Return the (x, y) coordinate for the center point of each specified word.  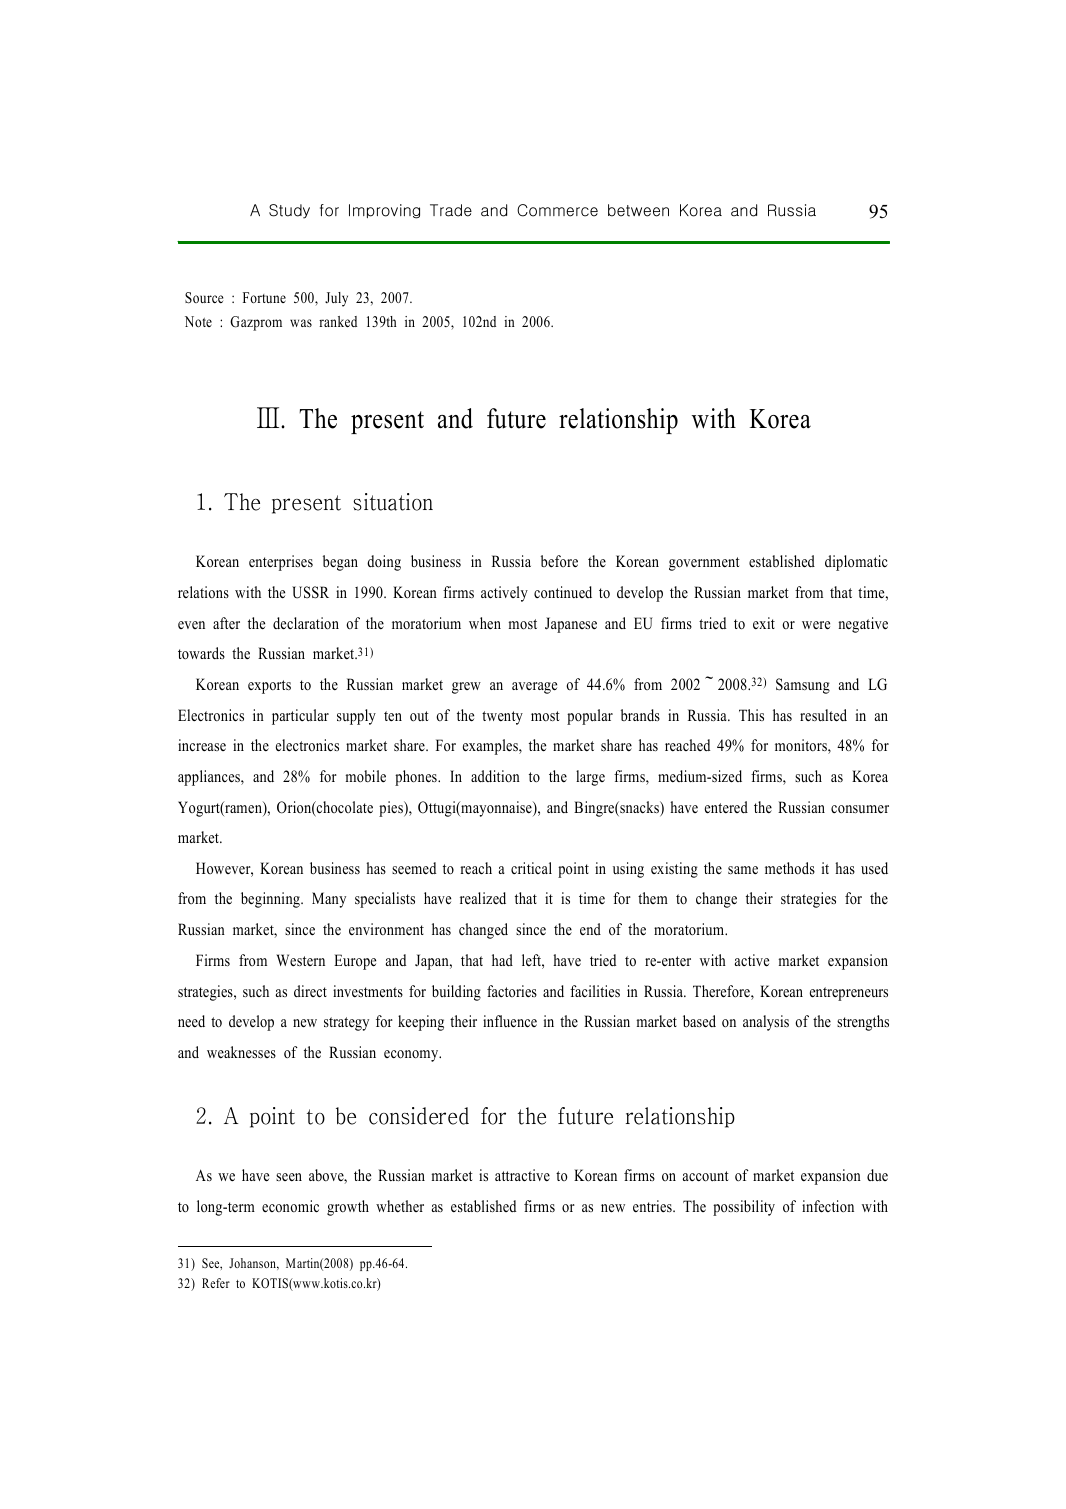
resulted (823, 715)
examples (491, 747)
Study (289, 211)
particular (300, 717)
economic (290, 1206)
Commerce (557, 210)
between (638, 210)
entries (653, 1206)
